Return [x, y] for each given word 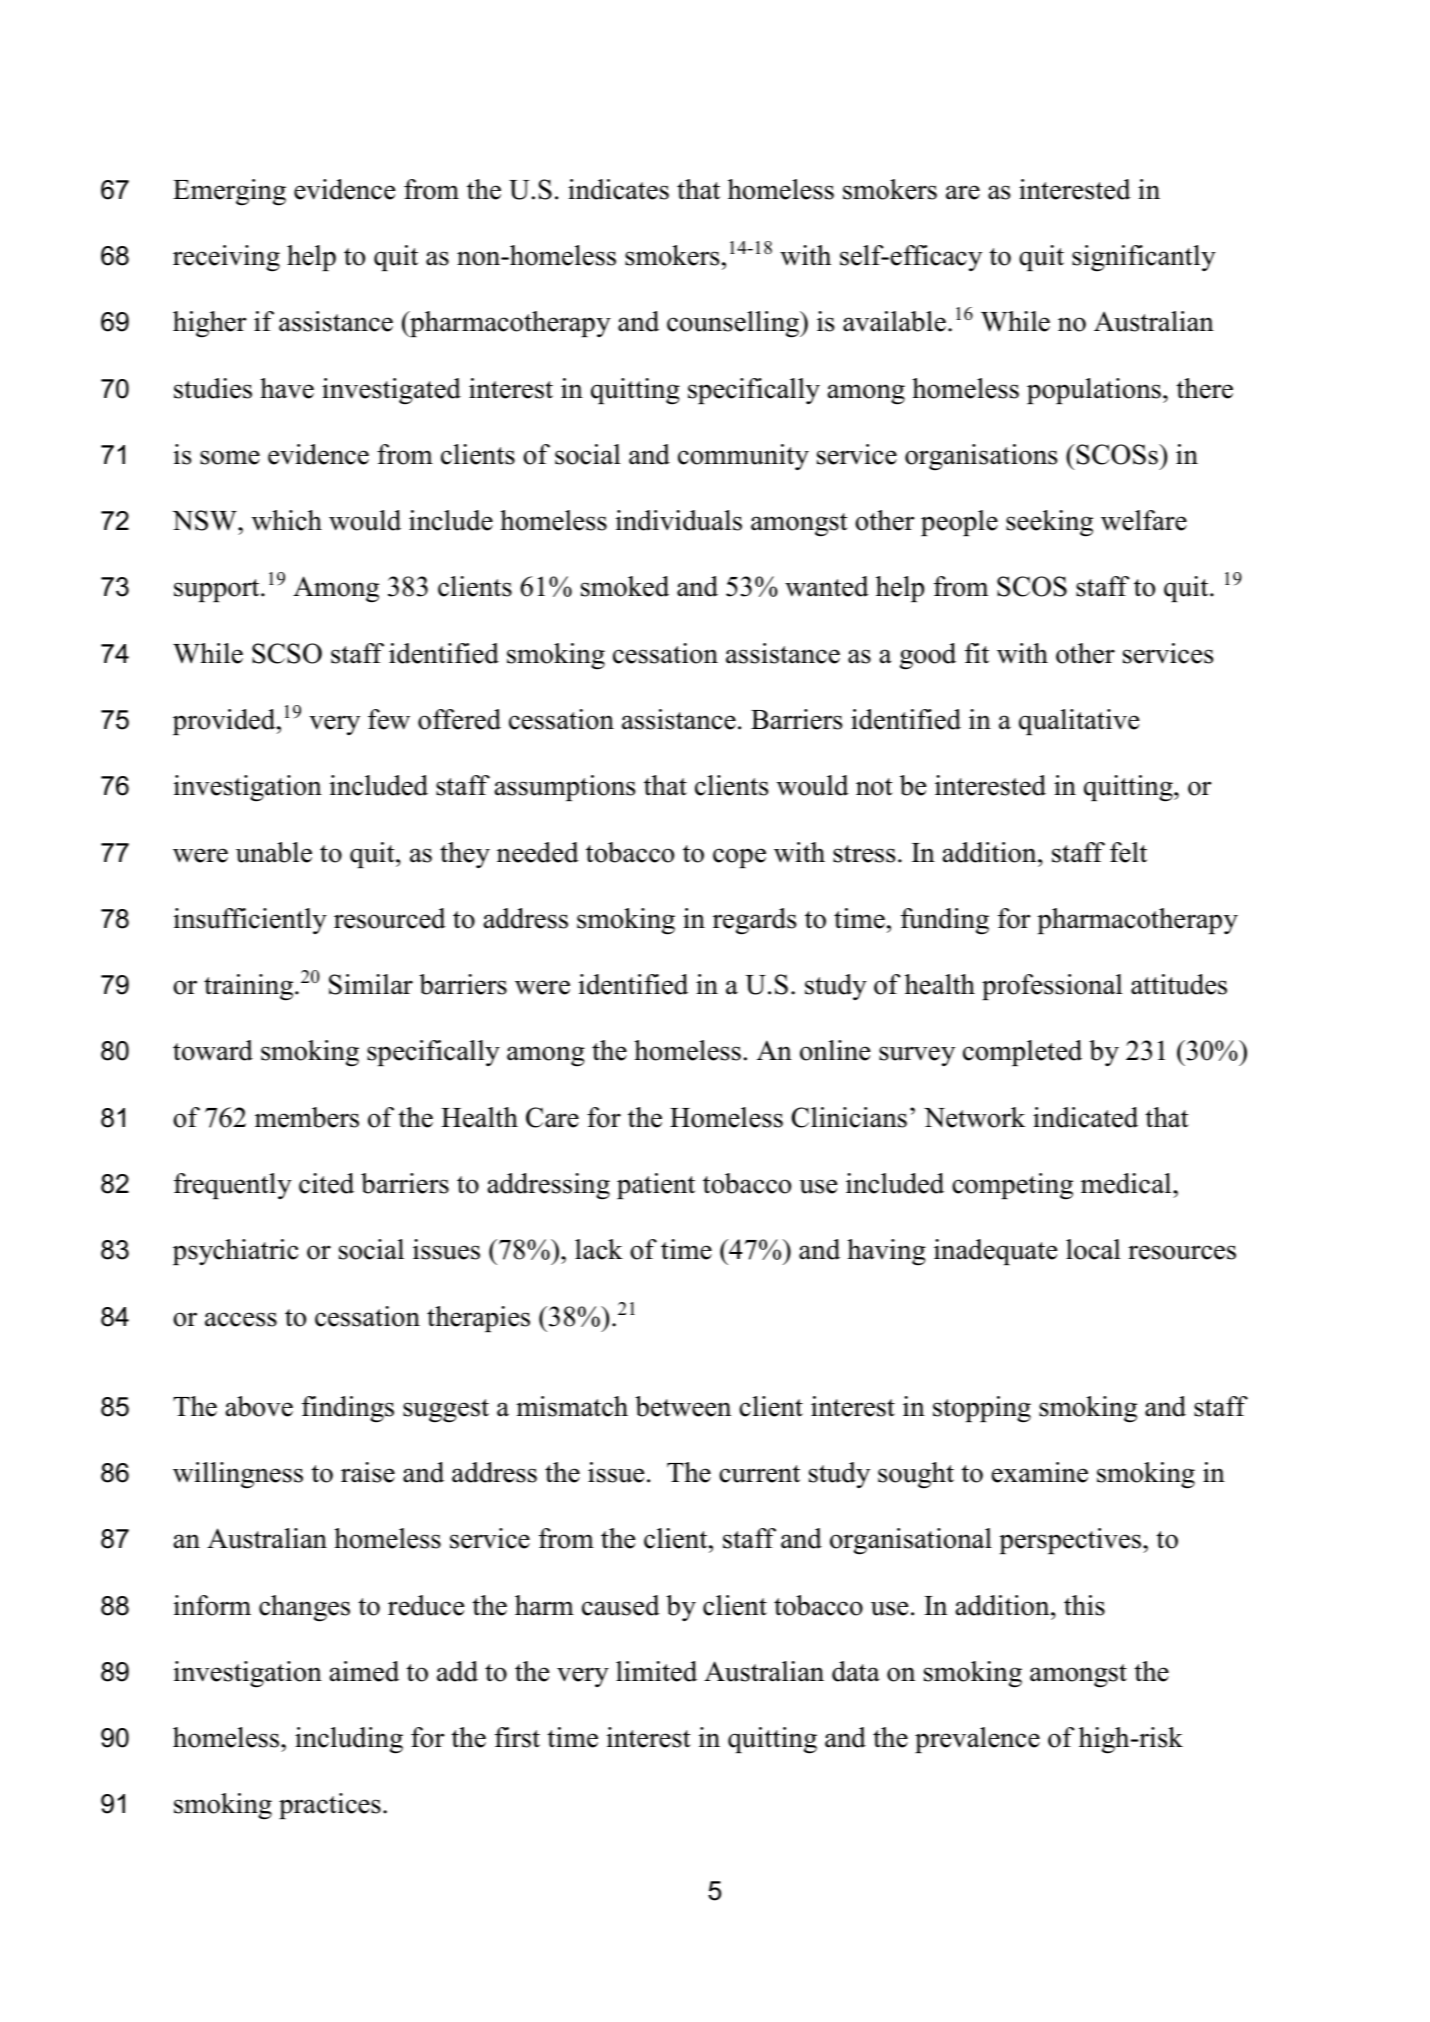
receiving [226, 258]
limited [656, 1671]
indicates [618, 189]
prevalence [977, 1740]
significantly [1144, 258]
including [349, 1740]
